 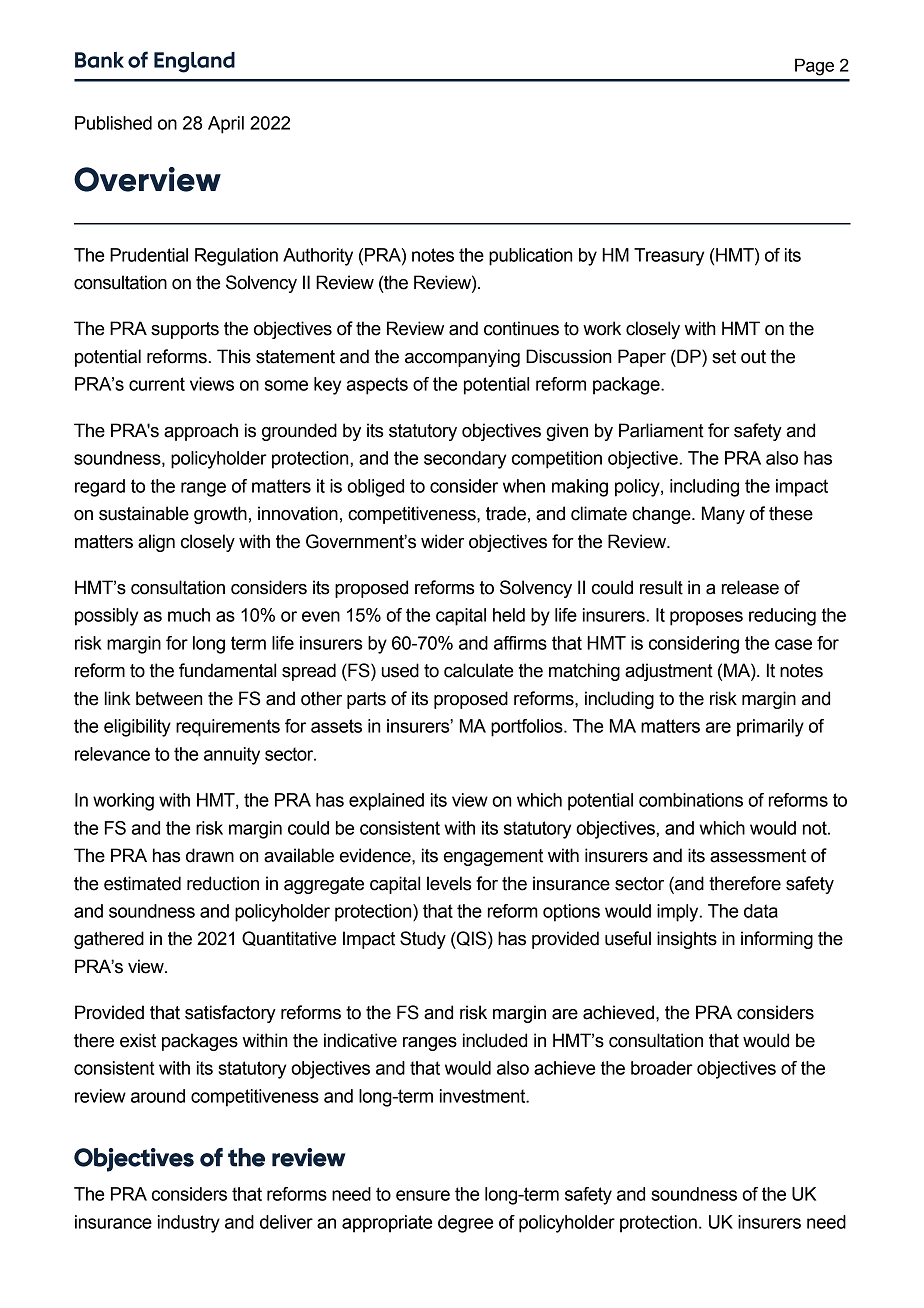 What do you see at coordinates (814, 67) in the page?
I see `Page` at bounding box center [814, 67].
